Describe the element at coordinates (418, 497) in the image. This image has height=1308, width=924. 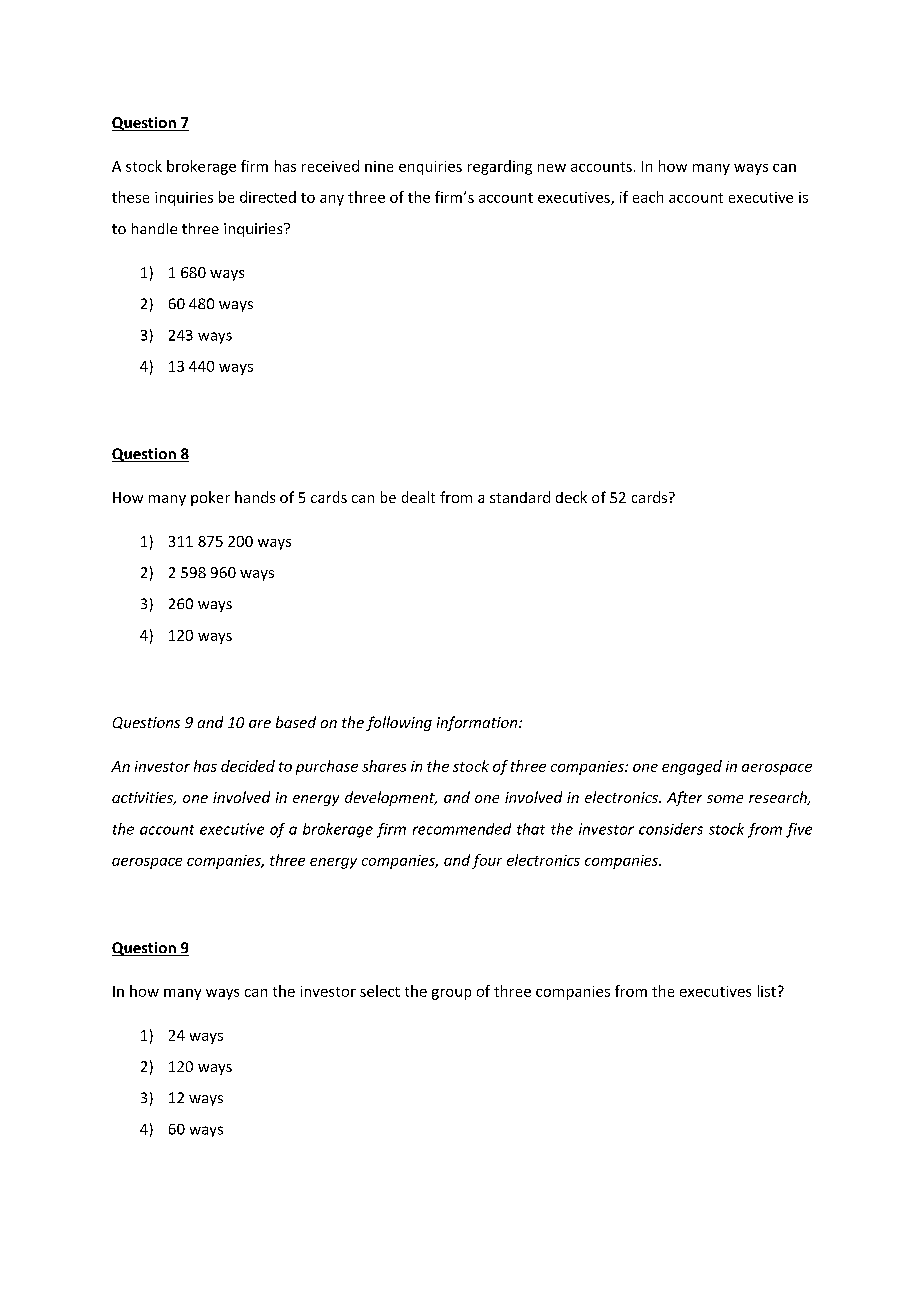
I see `dealt` at that location.
